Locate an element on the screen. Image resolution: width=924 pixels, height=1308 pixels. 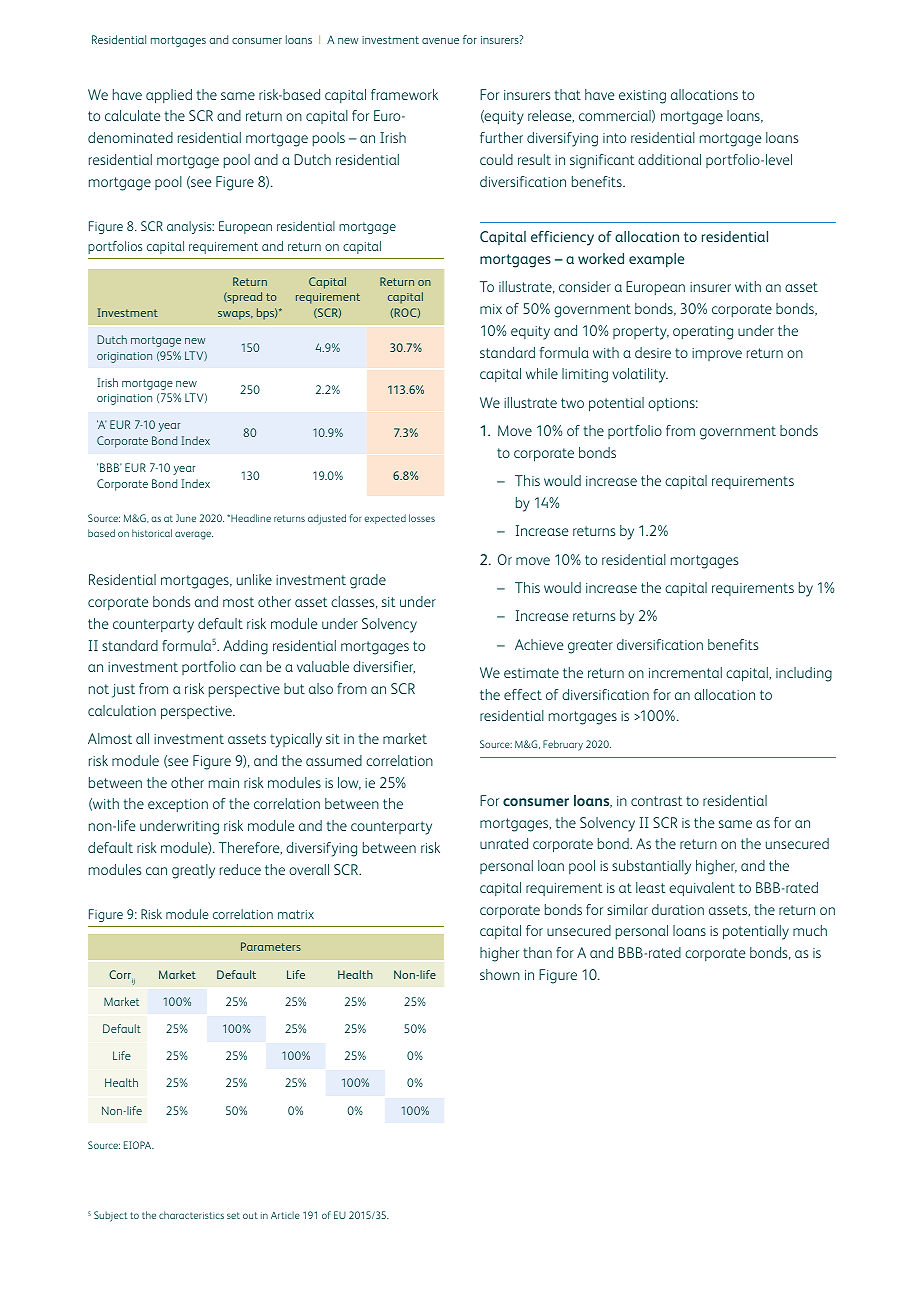
mix is located at coordinates (491, 309).
